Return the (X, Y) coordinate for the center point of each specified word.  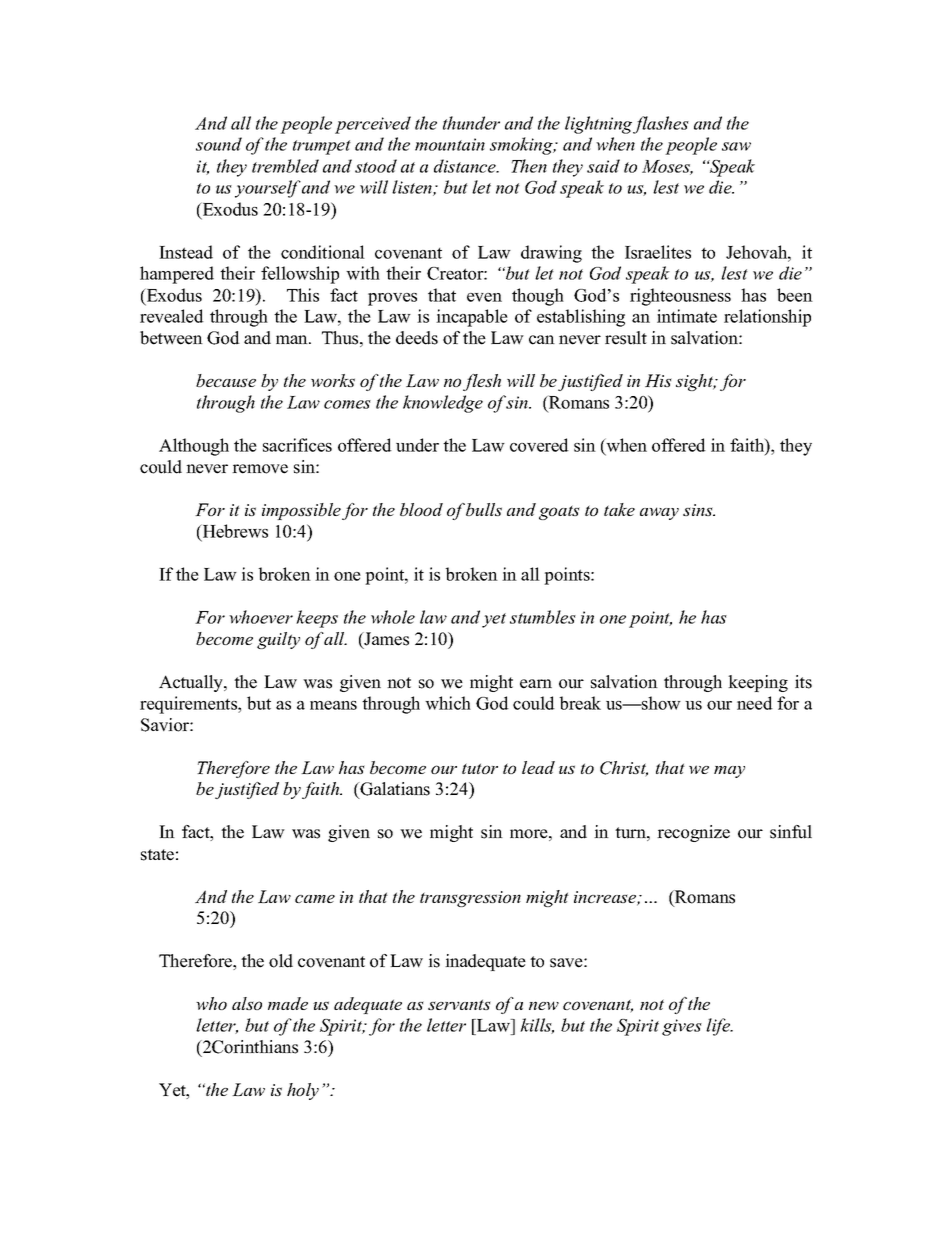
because (226, 380)
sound (219, 144)
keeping (758, 683)
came (315, 899)
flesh (482, 382)
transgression (470, 899)
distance (466, 166)
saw (736, 146)
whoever (261, 617)
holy (303, 1091)
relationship (767, 318)
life (719, 1027)
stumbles (543, 617)
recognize (693, 833)
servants (459, 1004)
